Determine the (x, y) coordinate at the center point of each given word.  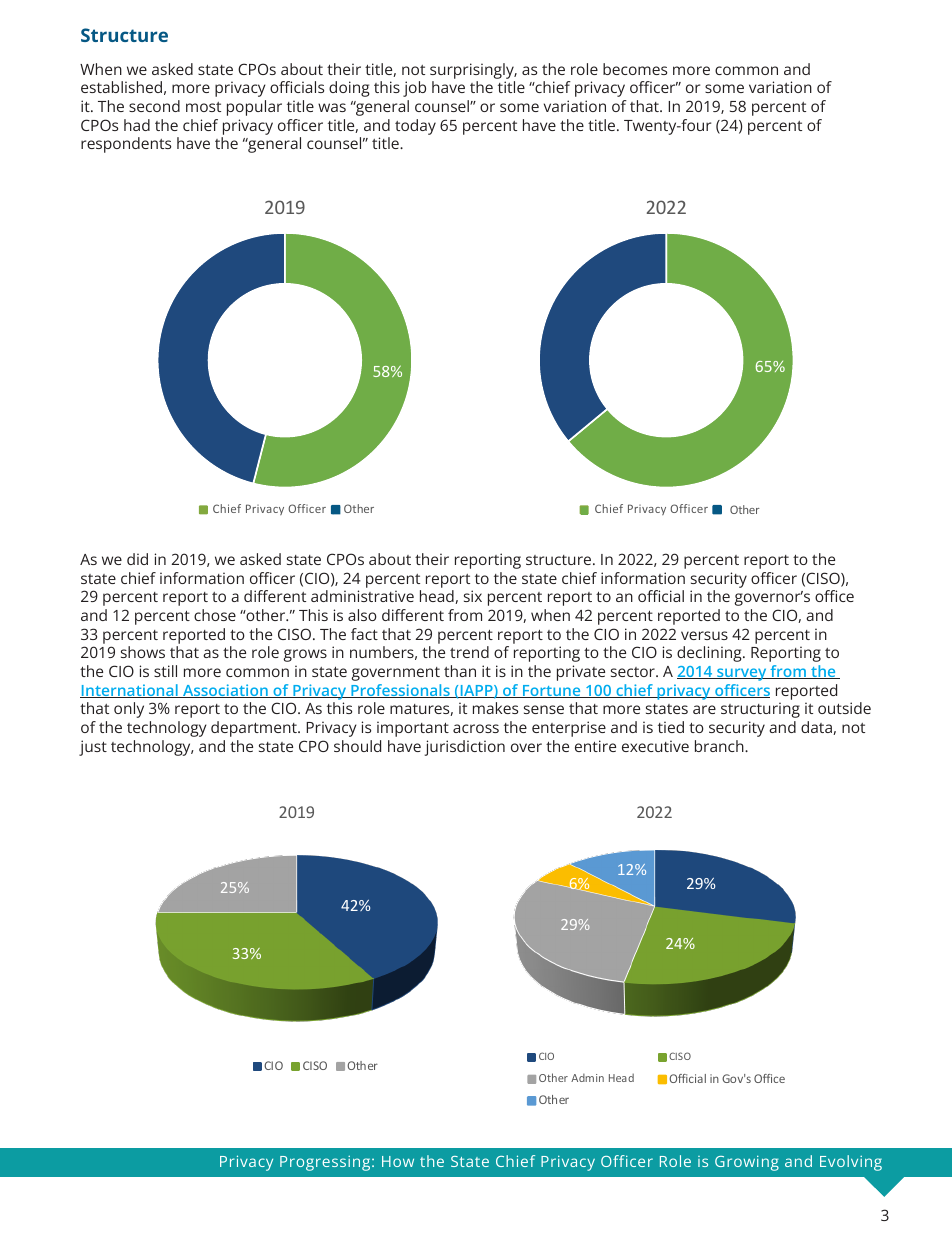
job (414, 89)
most (203, 107)
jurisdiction (465, 748)
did (137, 559)
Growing (747, 1163)
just (93, 748)
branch (720, 746)
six (473, 596)
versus (704, 635)
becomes (635, 69)
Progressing (326, 1163)
